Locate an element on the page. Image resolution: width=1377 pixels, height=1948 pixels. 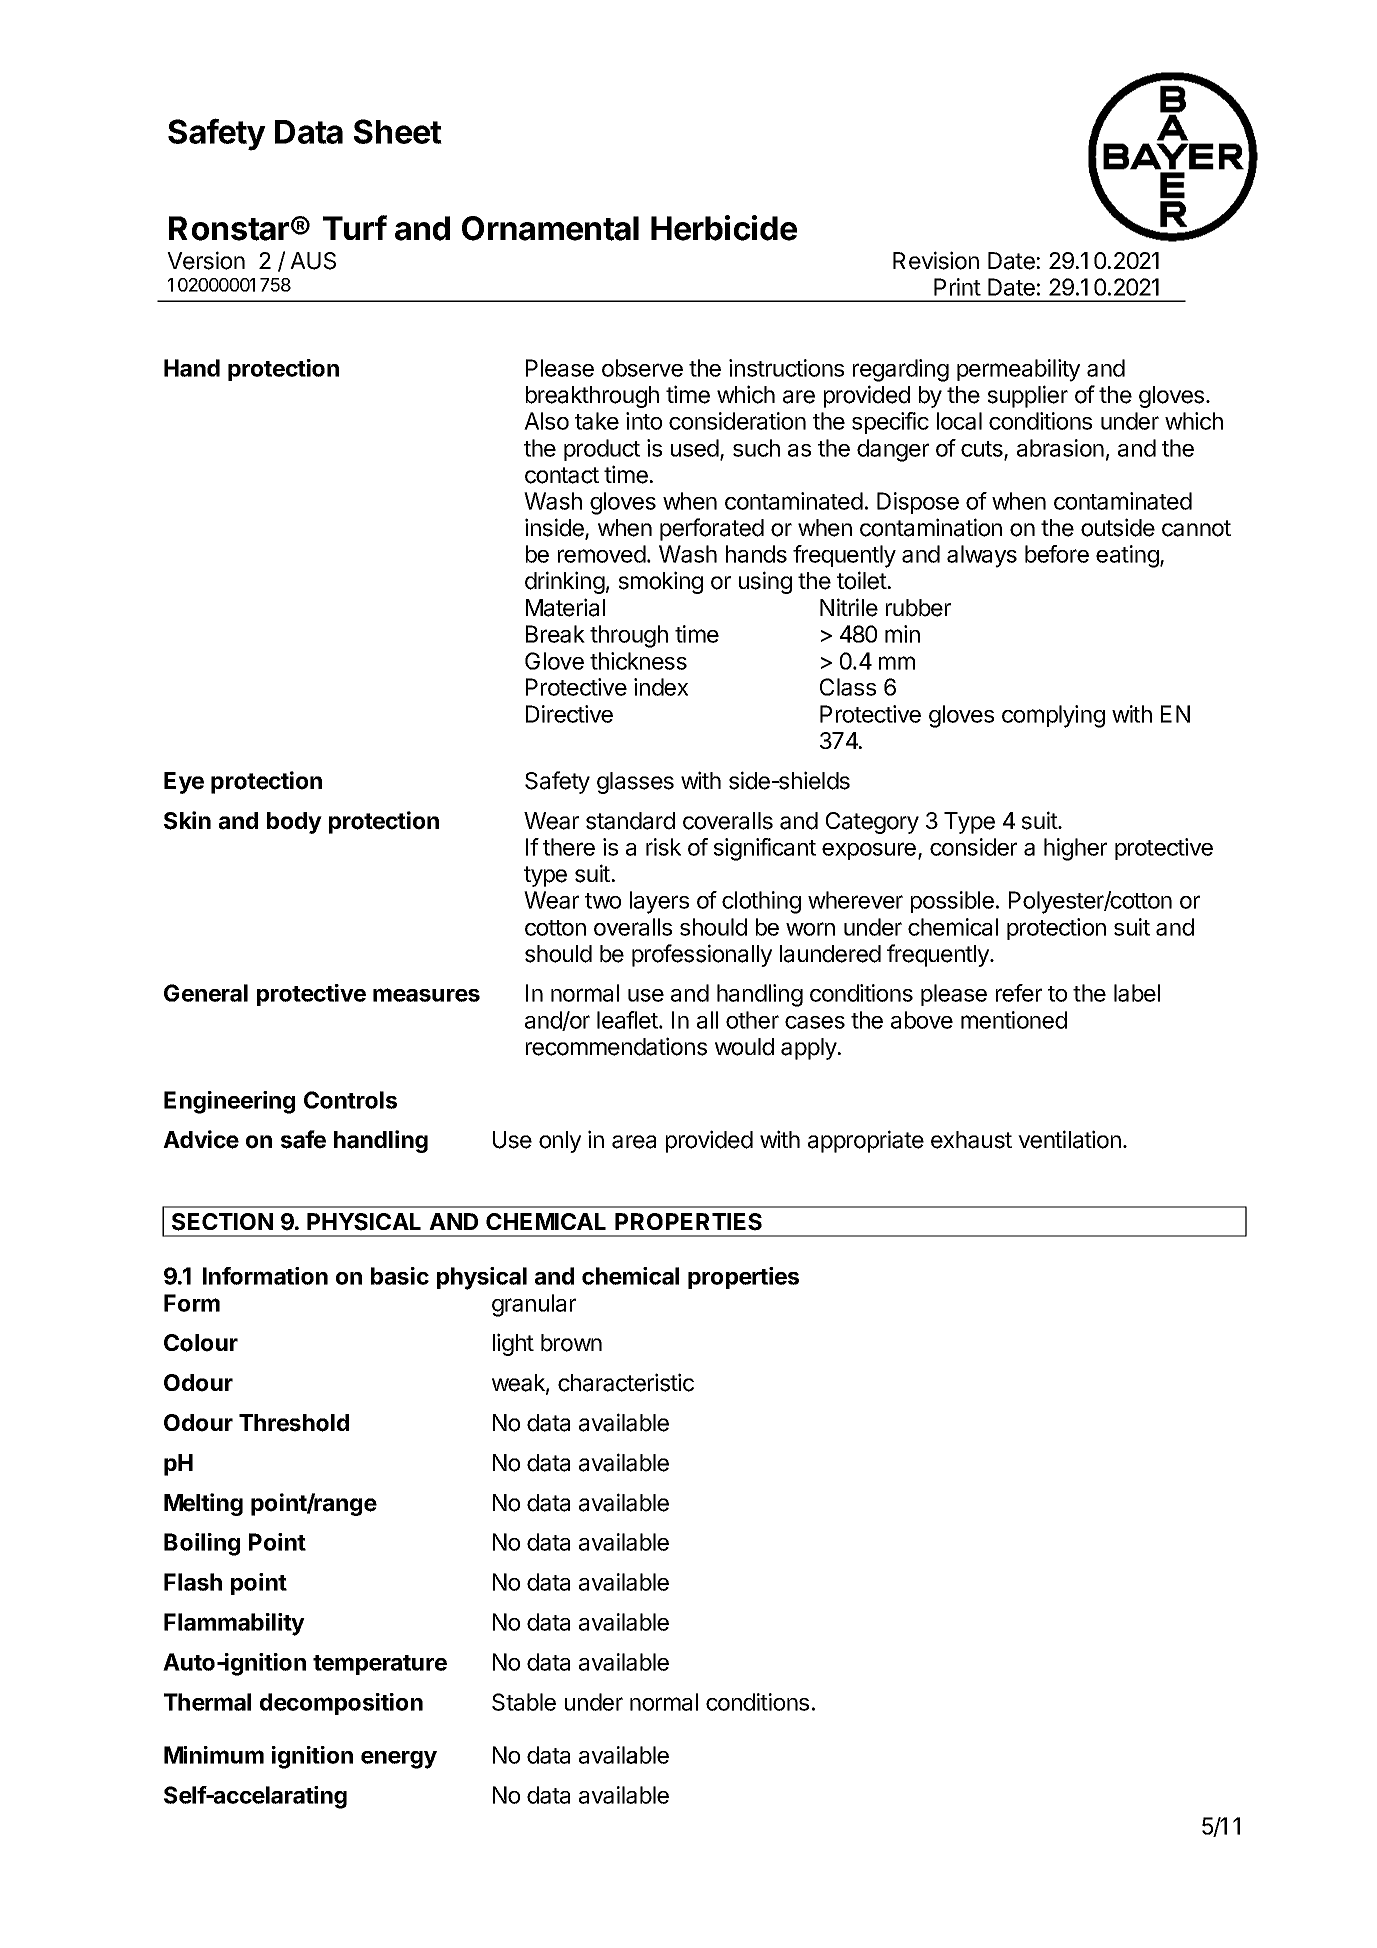
SECTION is located at coordinates (222, 1222).
